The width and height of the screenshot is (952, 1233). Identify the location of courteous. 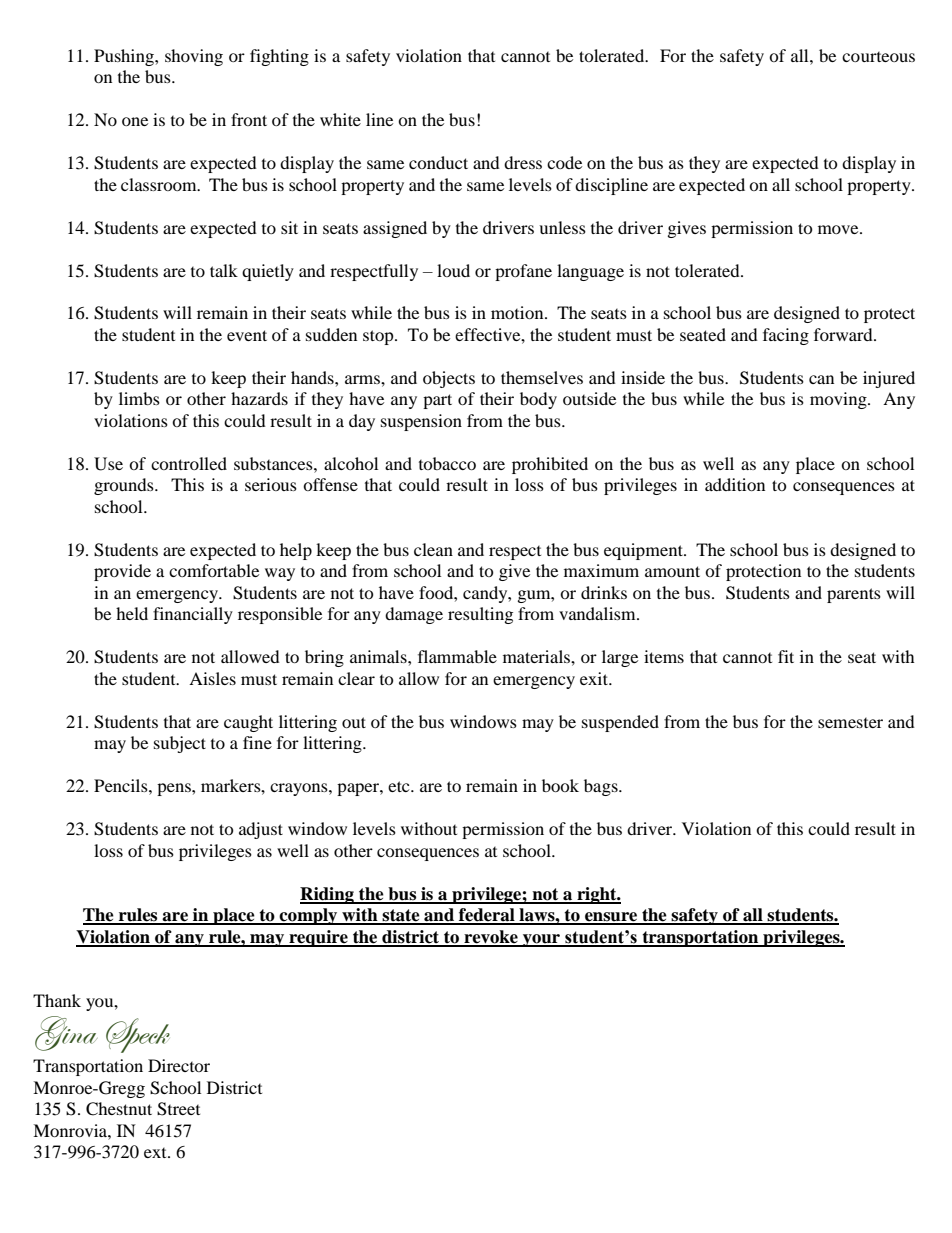
(878, 57).
